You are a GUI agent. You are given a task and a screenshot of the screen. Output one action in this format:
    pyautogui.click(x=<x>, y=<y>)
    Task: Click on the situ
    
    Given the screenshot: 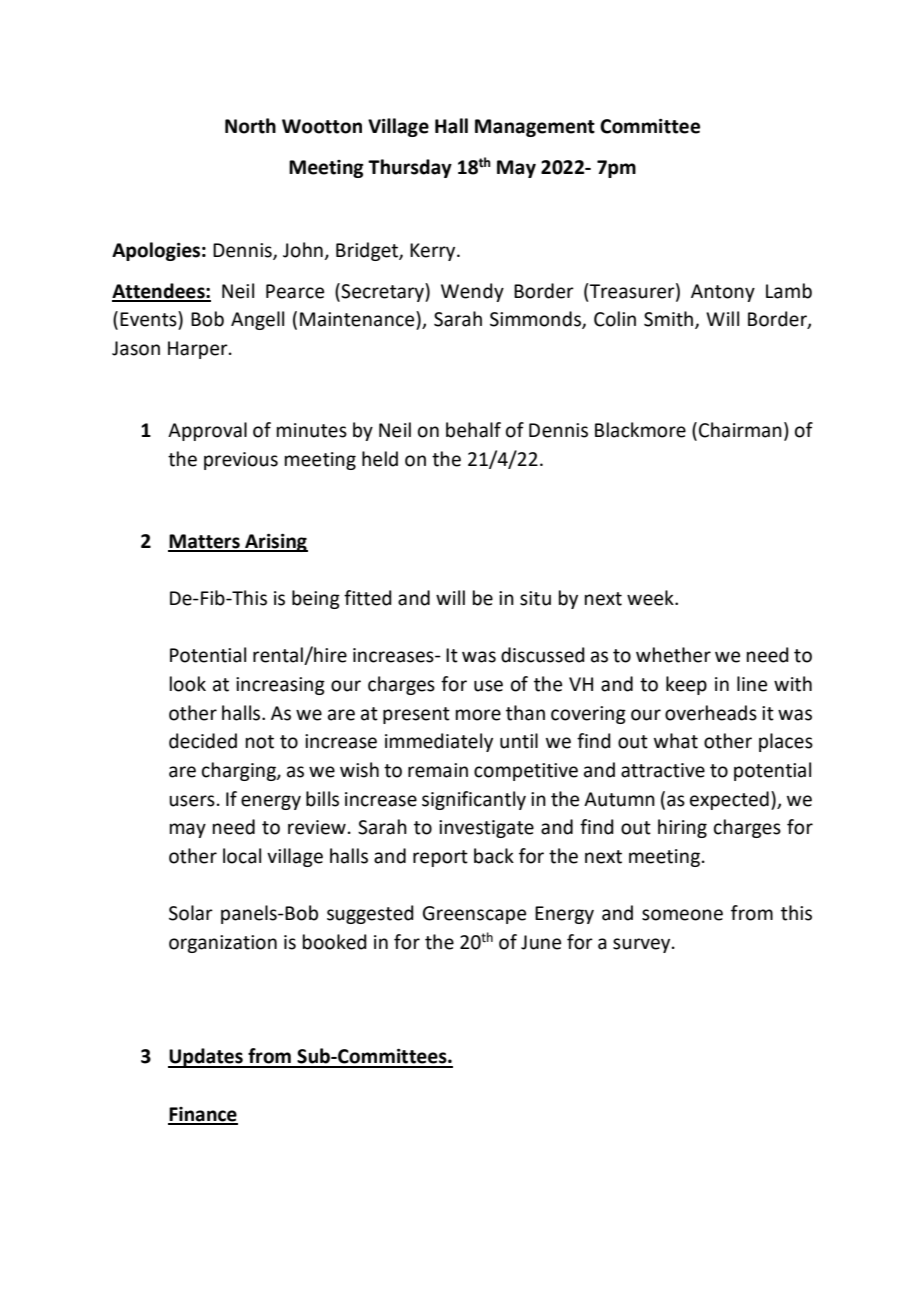 What is the action you would take?
    pyautogui.click(x=535, y=598)
